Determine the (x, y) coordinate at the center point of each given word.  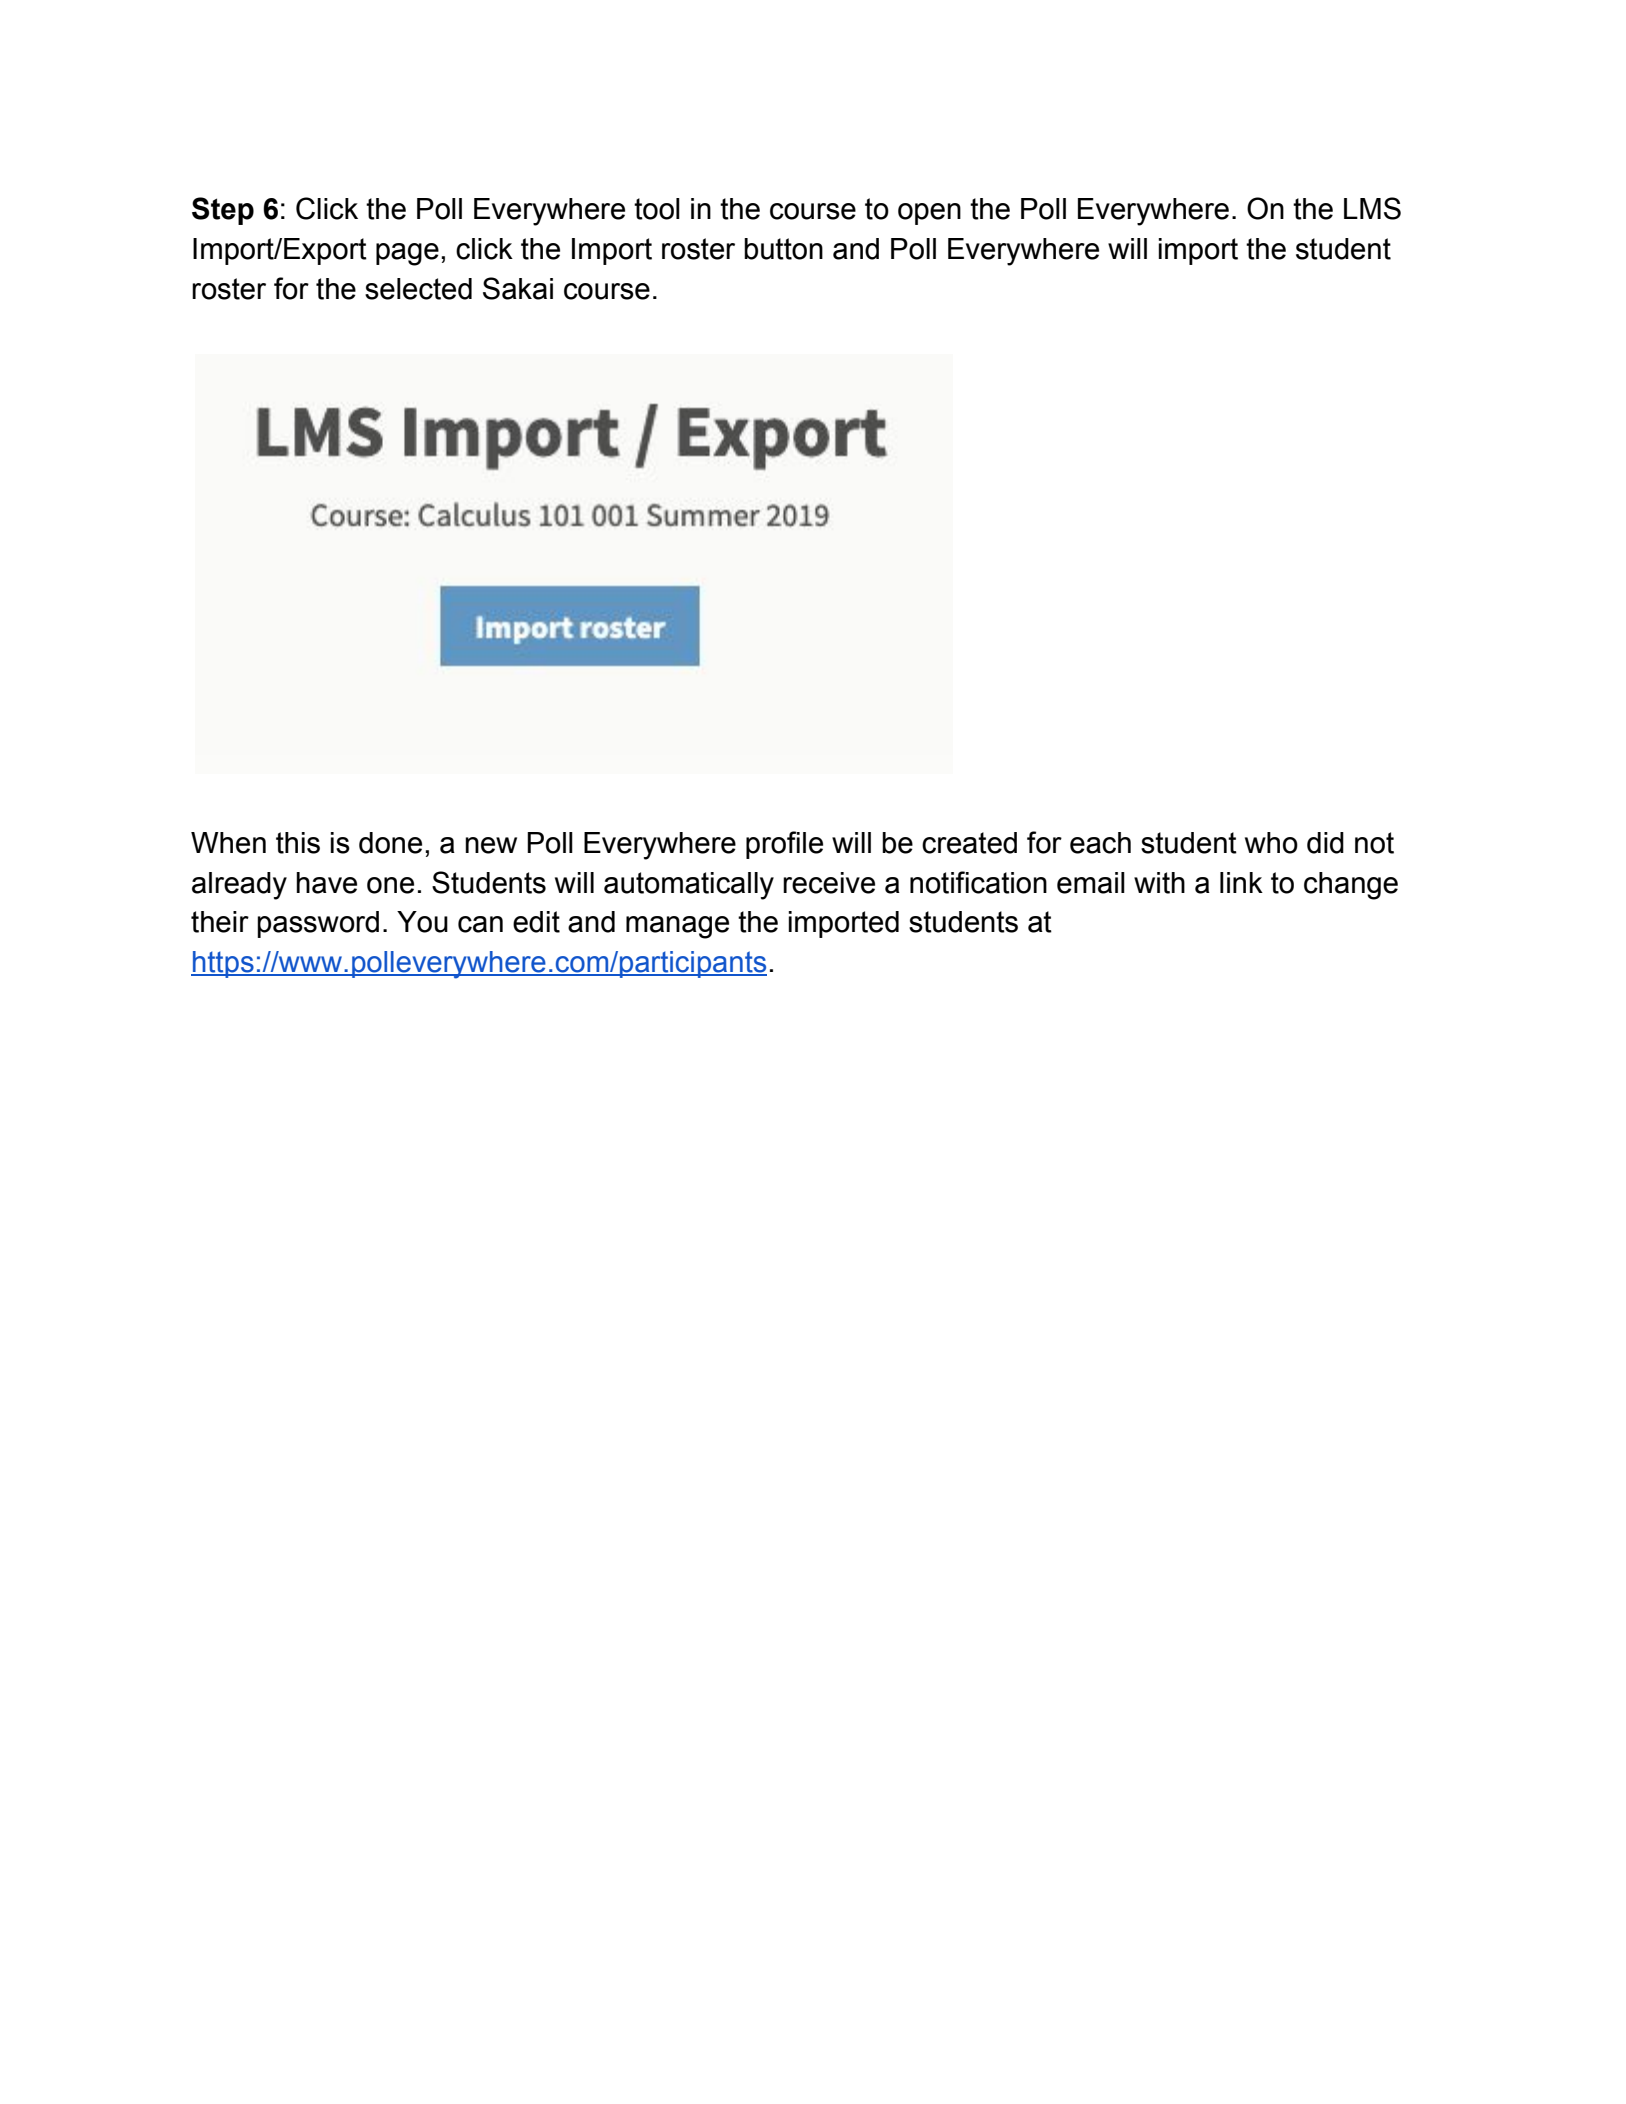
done (390, 843)
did (1325, 843)
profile (784, 845)
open (929, 214)
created (969, 843)
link (1241, 882)
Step (223, 211)
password (318, 924)
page (407, 254)
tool (657, 209)
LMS (1372, 208)
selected (418, 289)
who (1271, 843)
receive (829, 883)
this (298, 843)
